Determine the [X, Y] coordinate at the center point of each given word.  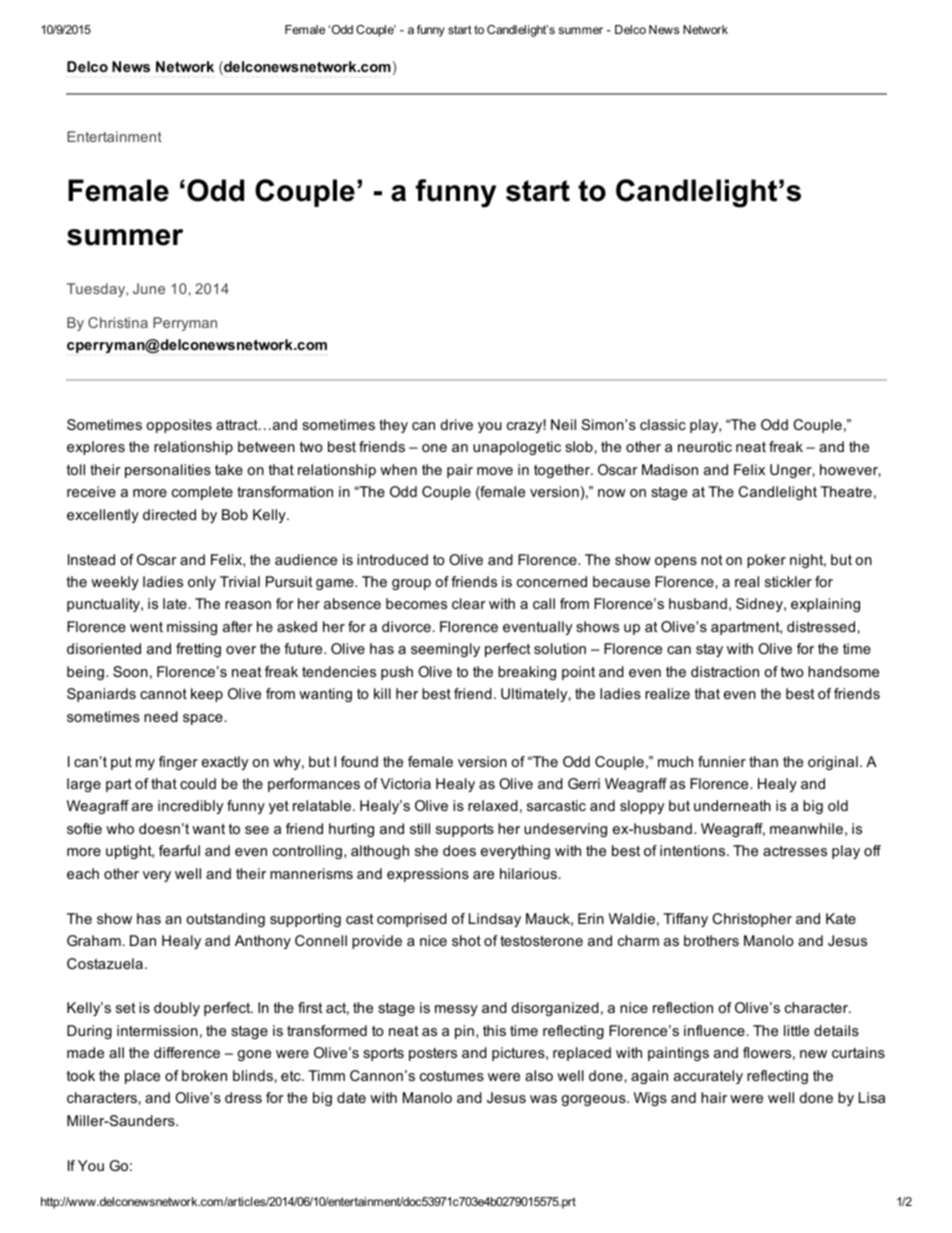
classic [663, 424]
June [149, 288]
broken [204, 1075]
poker [766, 561]
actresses [795, 851]
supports [465, 830]
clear [469, 603]
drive [456, 424]
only [202, 583]
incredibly [190, 807]
